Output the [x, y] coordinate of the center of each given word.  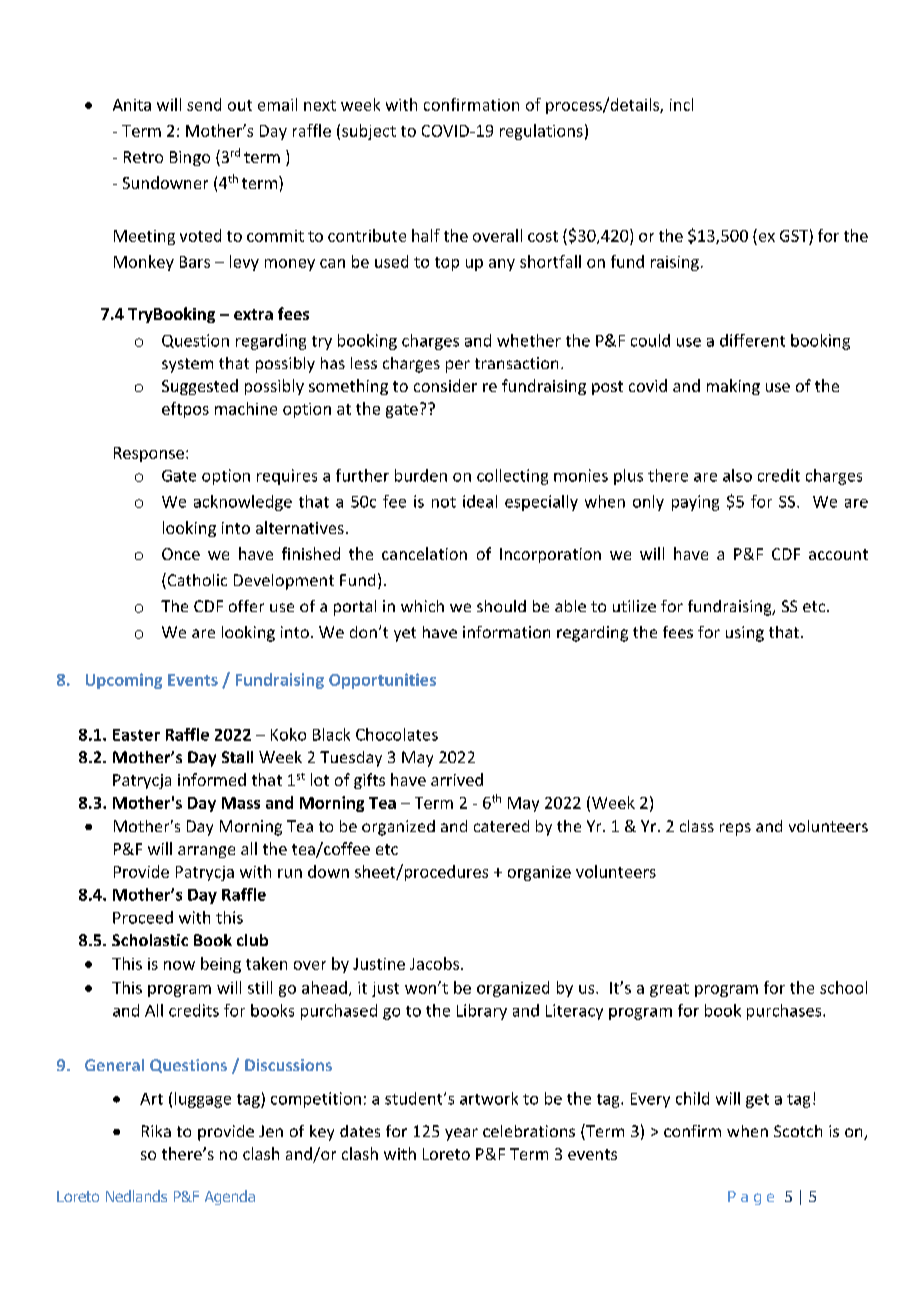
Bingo [190, 158]
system [187, 365]
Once [181, 554]
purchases [785, 1012]
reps [735, 829]
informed [212, 779]
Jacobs [434, 963]
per [458, 366]
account [838, 554]
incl [681, 104]
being [221, 965]
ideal [480, 501]
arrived [457, 779]
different [752, 340]
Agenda [230, 1197]
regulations [541, 132]
